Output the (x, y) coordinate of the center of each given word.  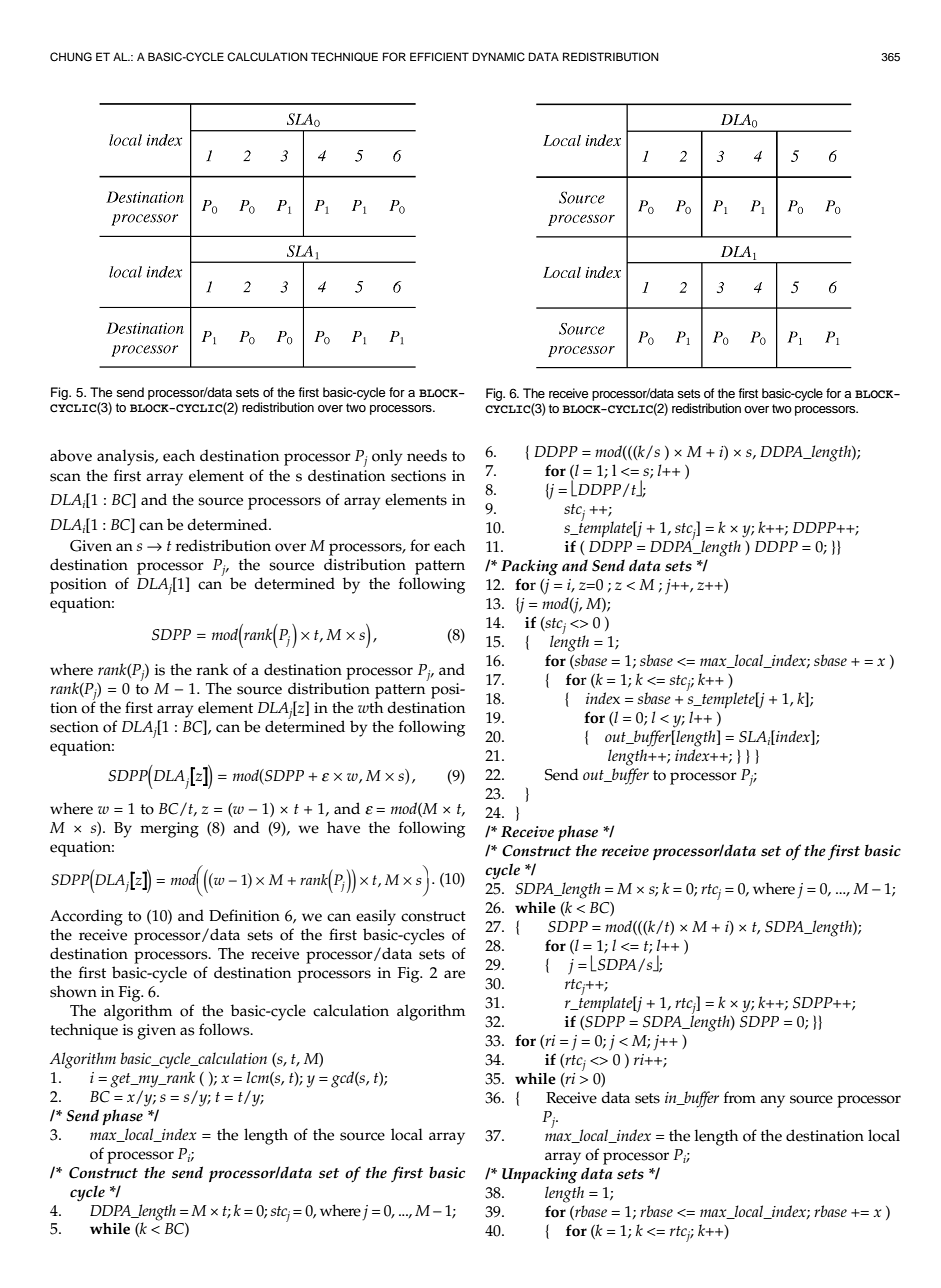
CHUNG (71, 57)
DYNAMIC (499, 56)
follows (225, 1029)
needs (427, 455)
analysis (126, 457)
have (343, 827)
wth (370, 707)
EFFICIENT (439, 57)
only (387, 457)
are (454, 974)
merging (169, 830)
